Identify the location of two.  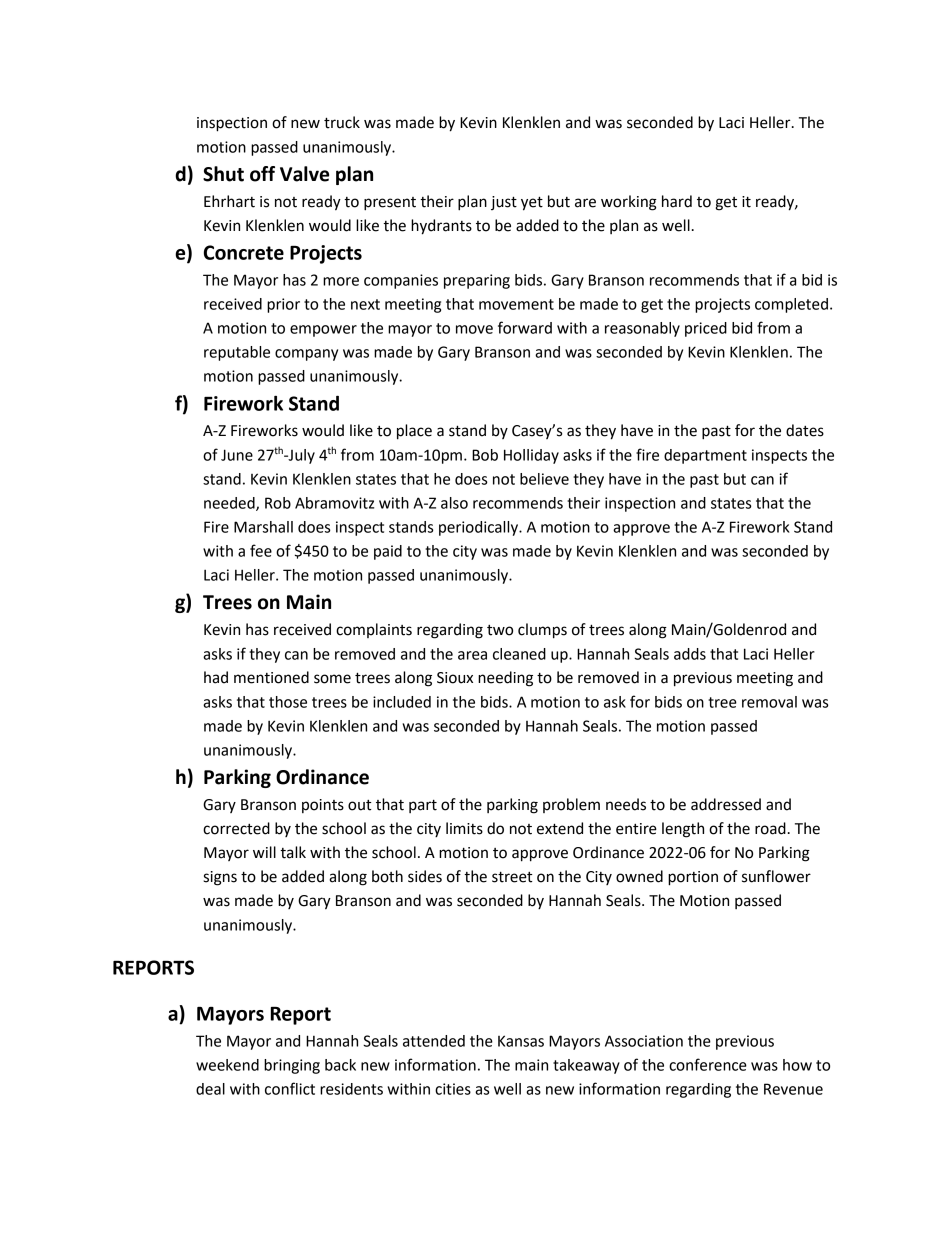
(500, 630).
